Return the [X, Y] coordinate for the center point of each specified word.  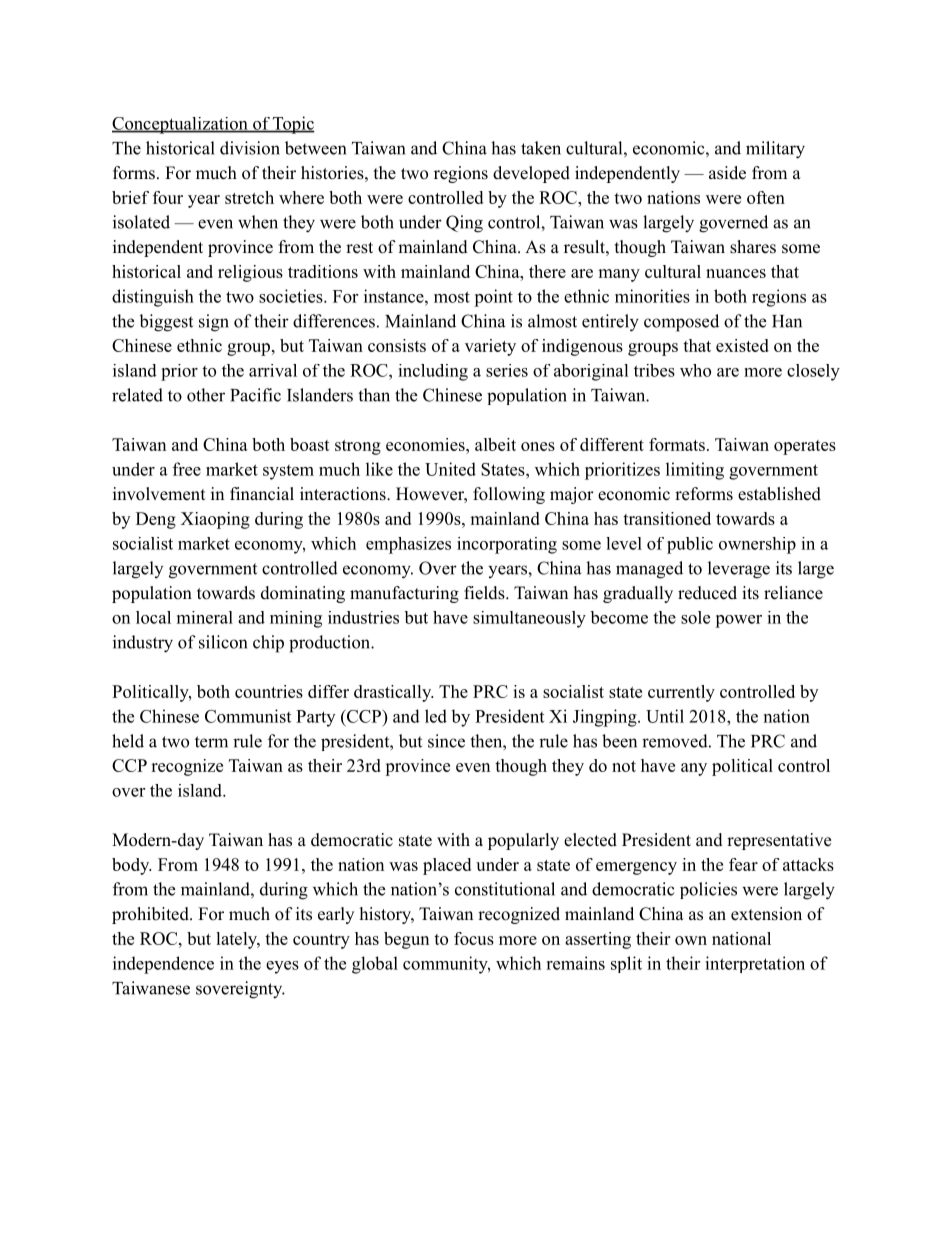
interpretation [755, 964]
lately [237, 940]
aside [727, 173]
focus [474, 938]
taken [541, 148]
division [250, 148]
